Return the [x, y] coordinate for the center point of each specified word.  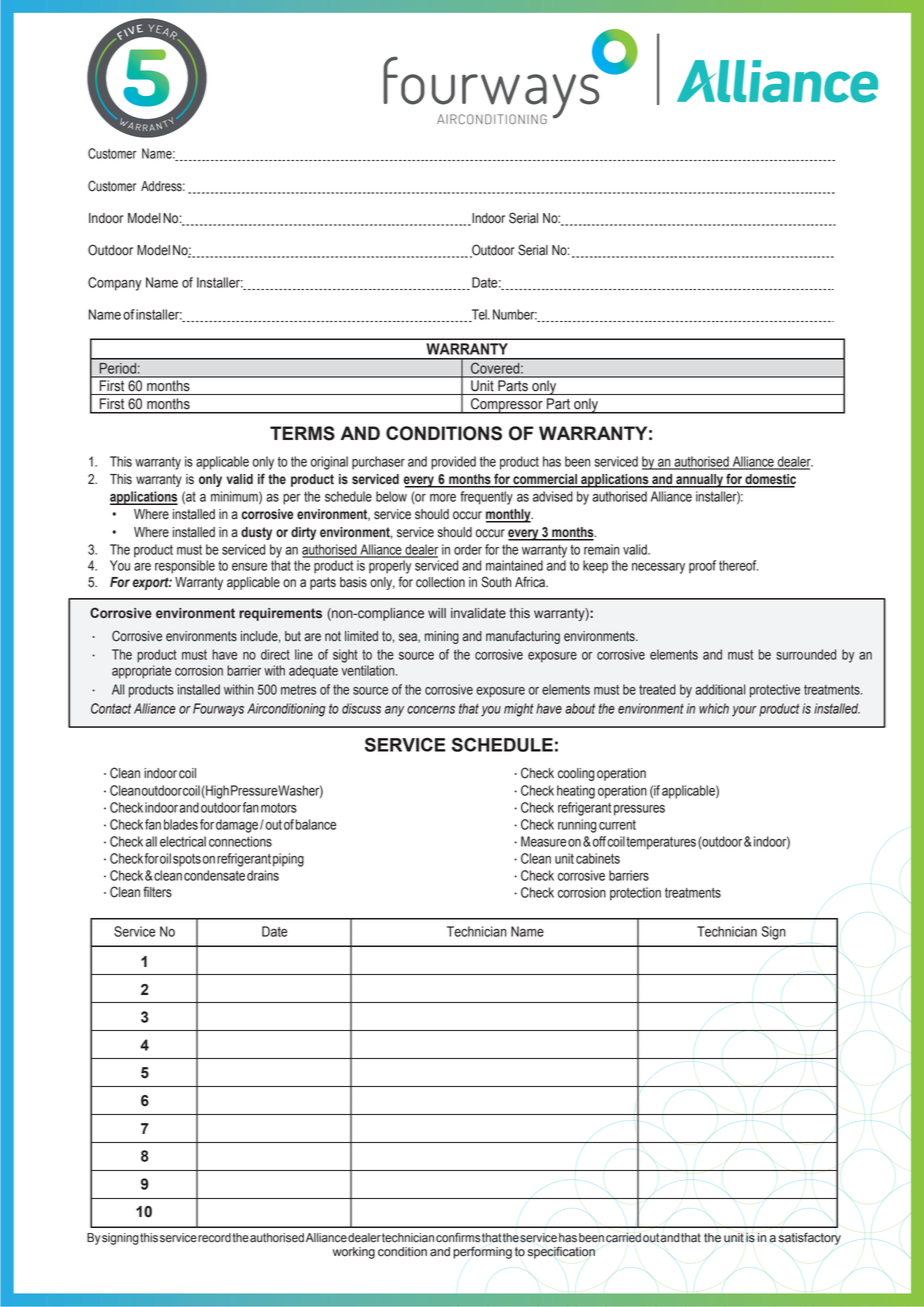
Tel [479, 315]
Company [115, 284]
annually [699, 481]
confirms [458, 1237]
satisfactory [810, 1238]
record [214, 1238]
